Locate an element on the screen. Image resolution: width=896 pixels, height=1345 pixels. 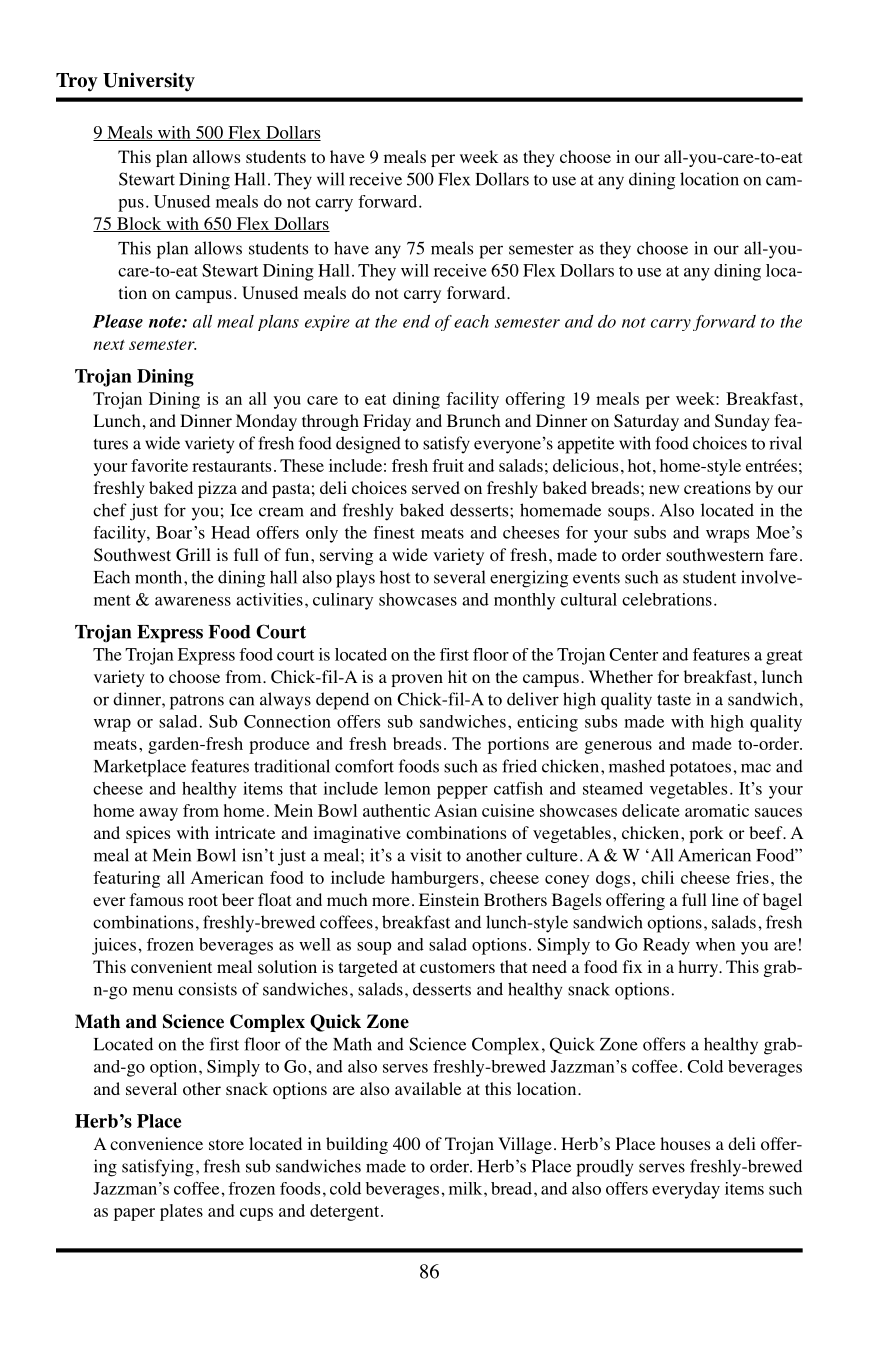
plates is located at coordinates (181, 1212).
